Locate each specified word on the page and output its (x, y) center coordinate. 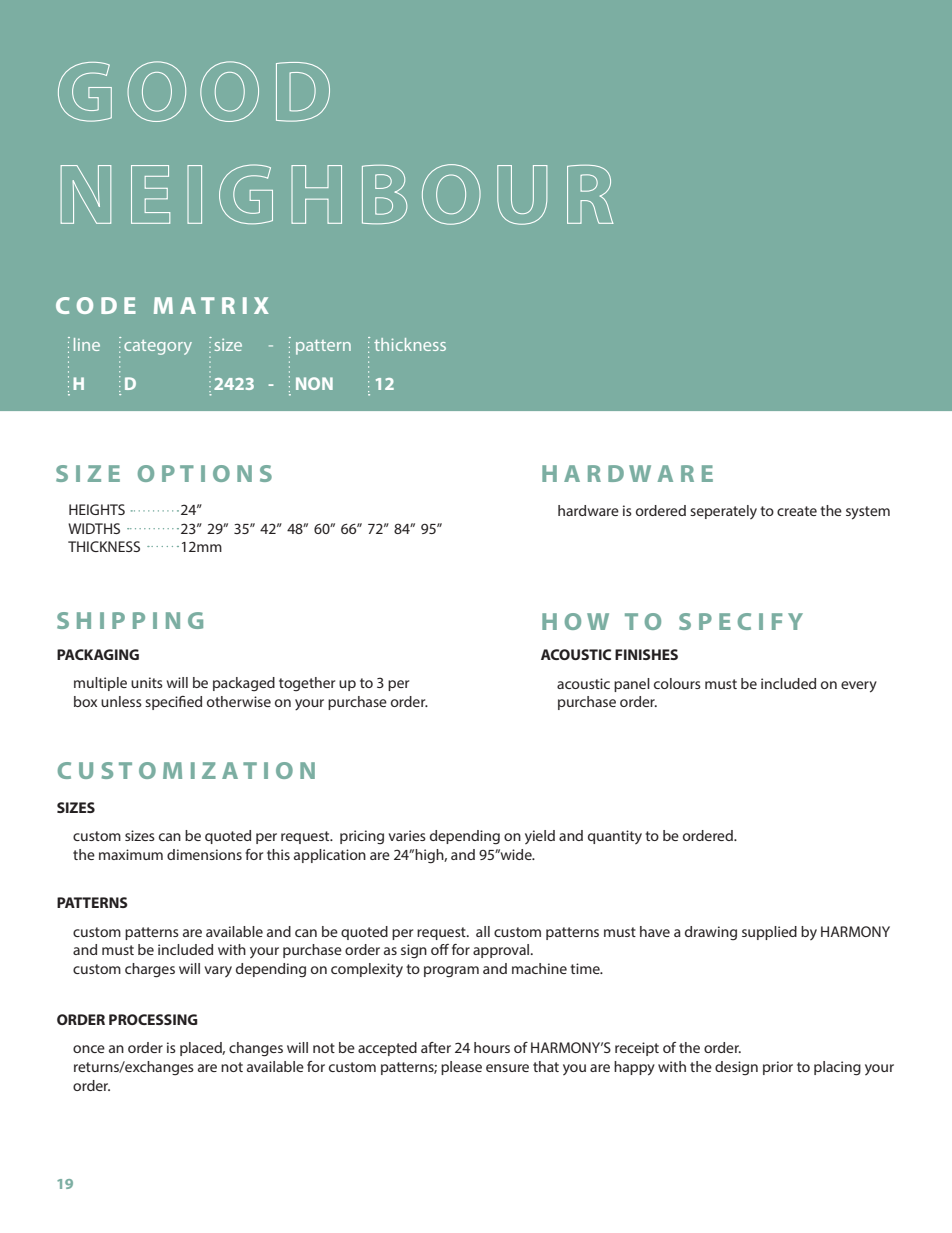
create (797, 511)
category (158, 347)
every (859, 687)
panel (632, 685)
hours (492, 1047)
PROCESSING (153, 1019)
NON (314, 383)
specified (173, 703)
